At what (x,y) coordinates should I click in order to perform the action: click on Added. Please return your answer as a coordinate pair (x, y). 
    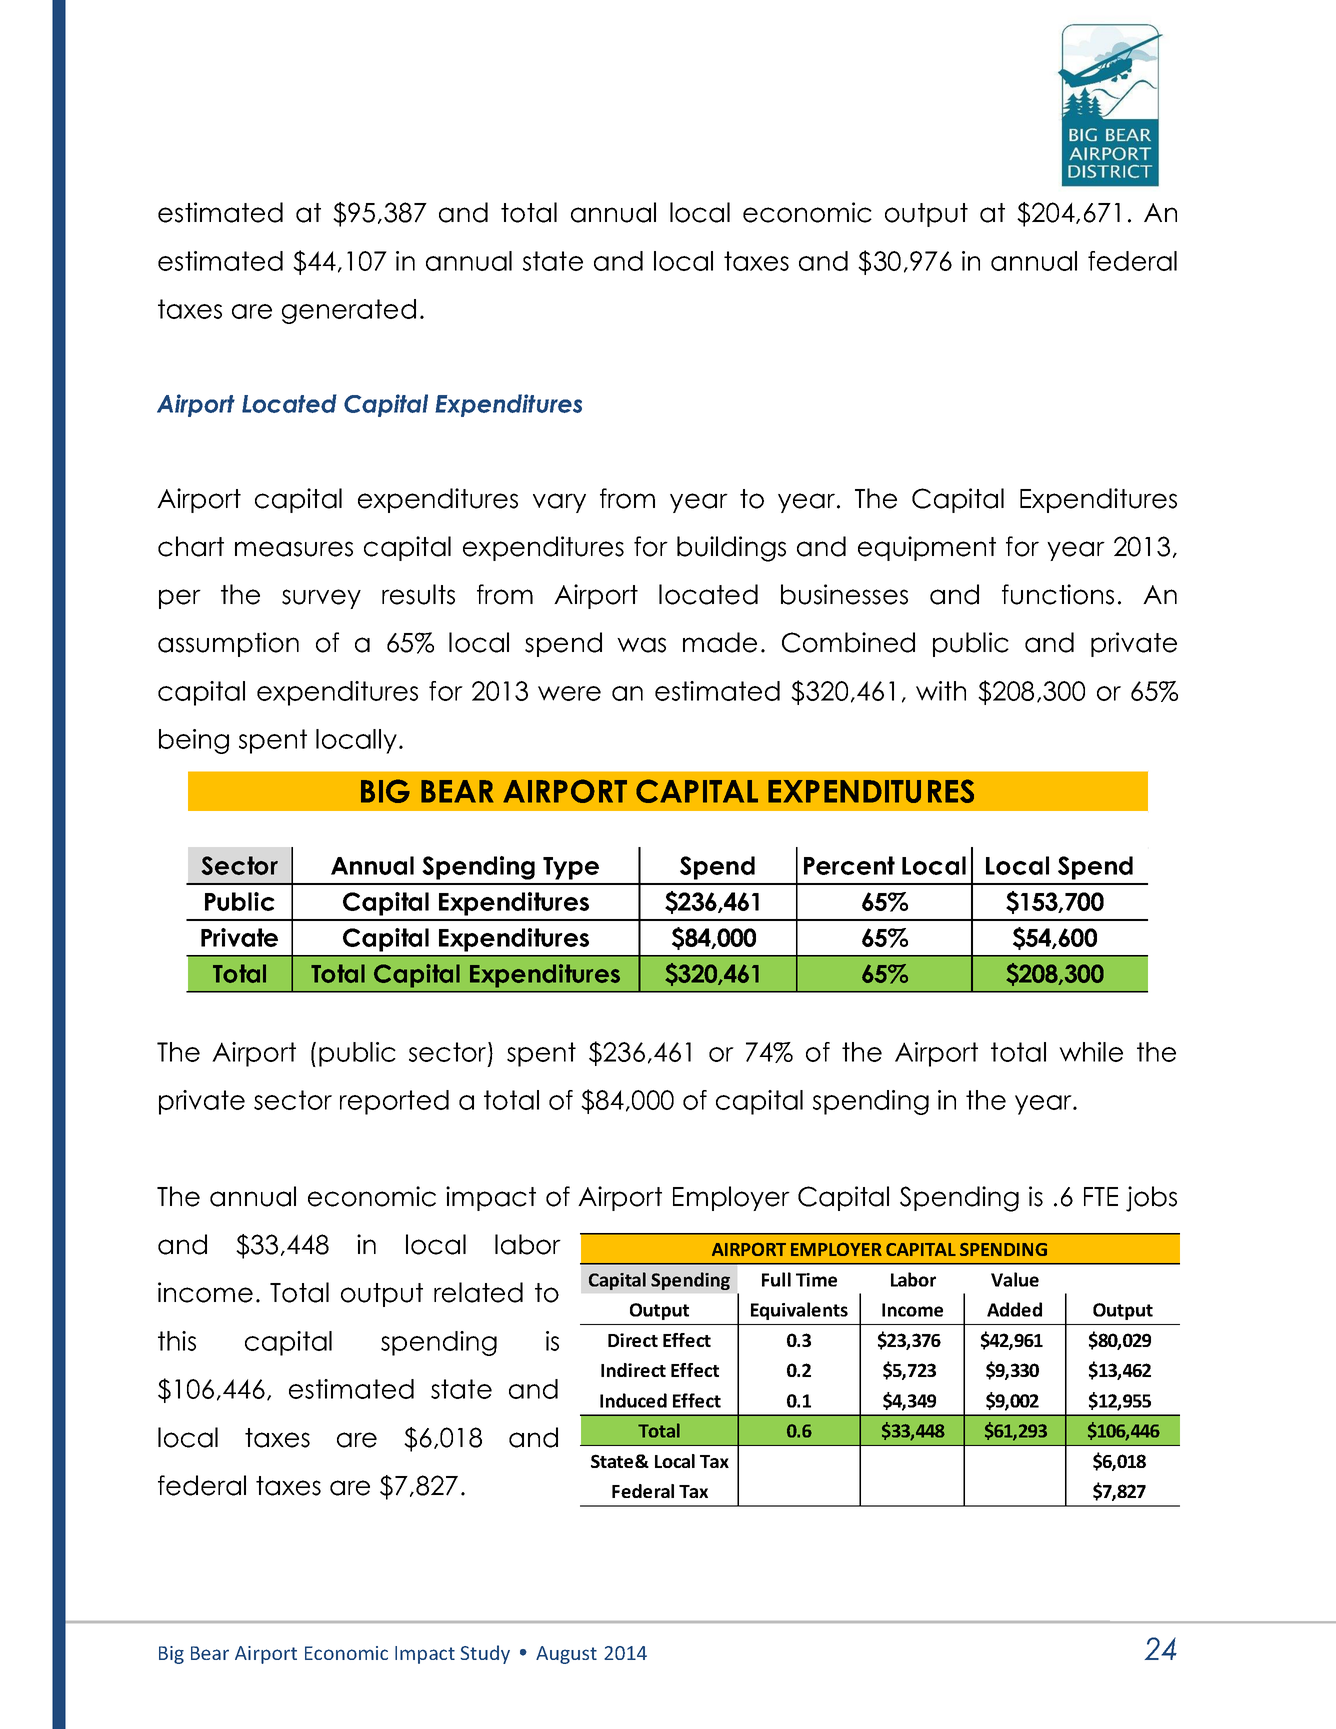
    Looking at the image, I should click on (1014, 1309).
